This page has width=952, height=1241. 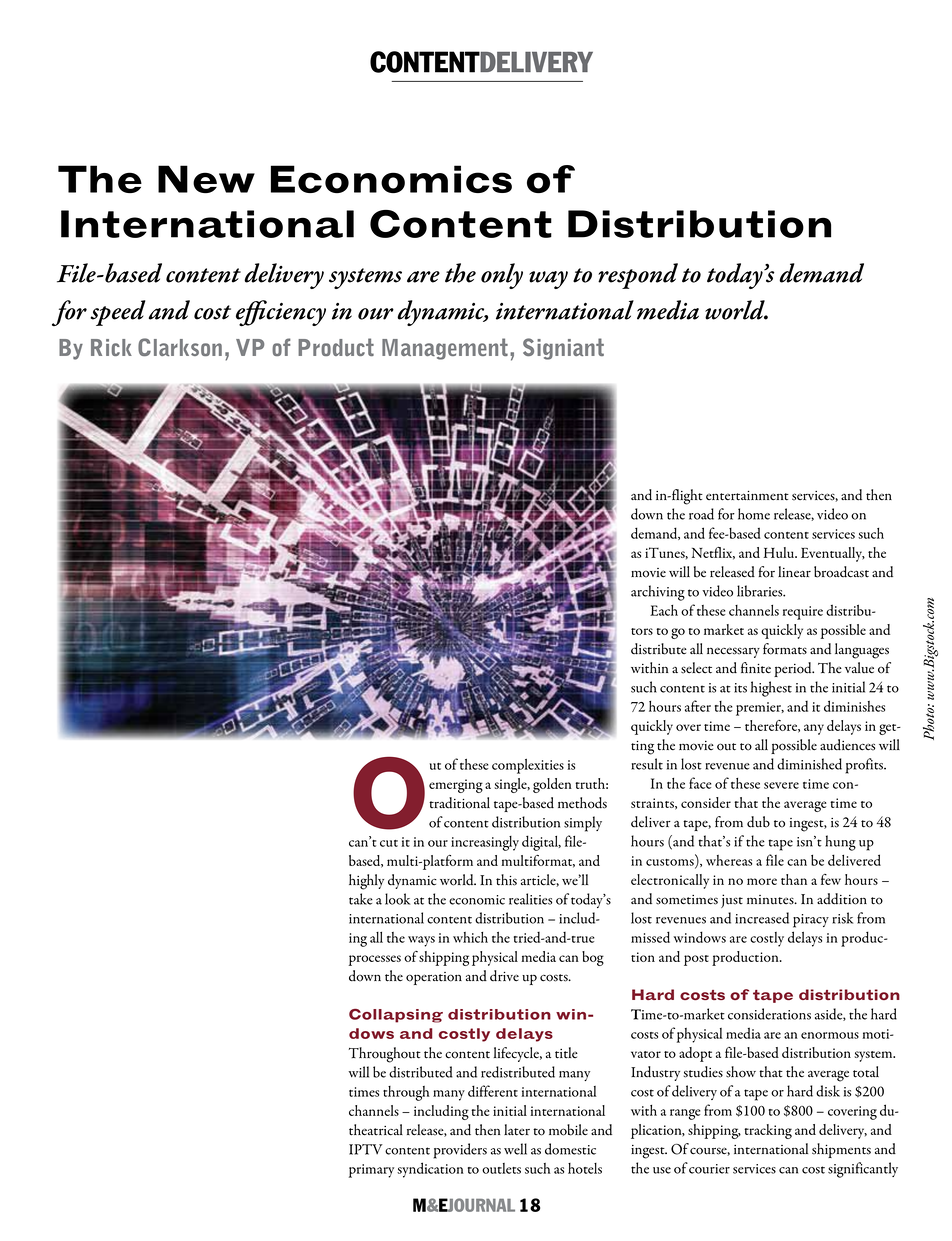 I want to click on complexities, so click(x=528, y=766).
